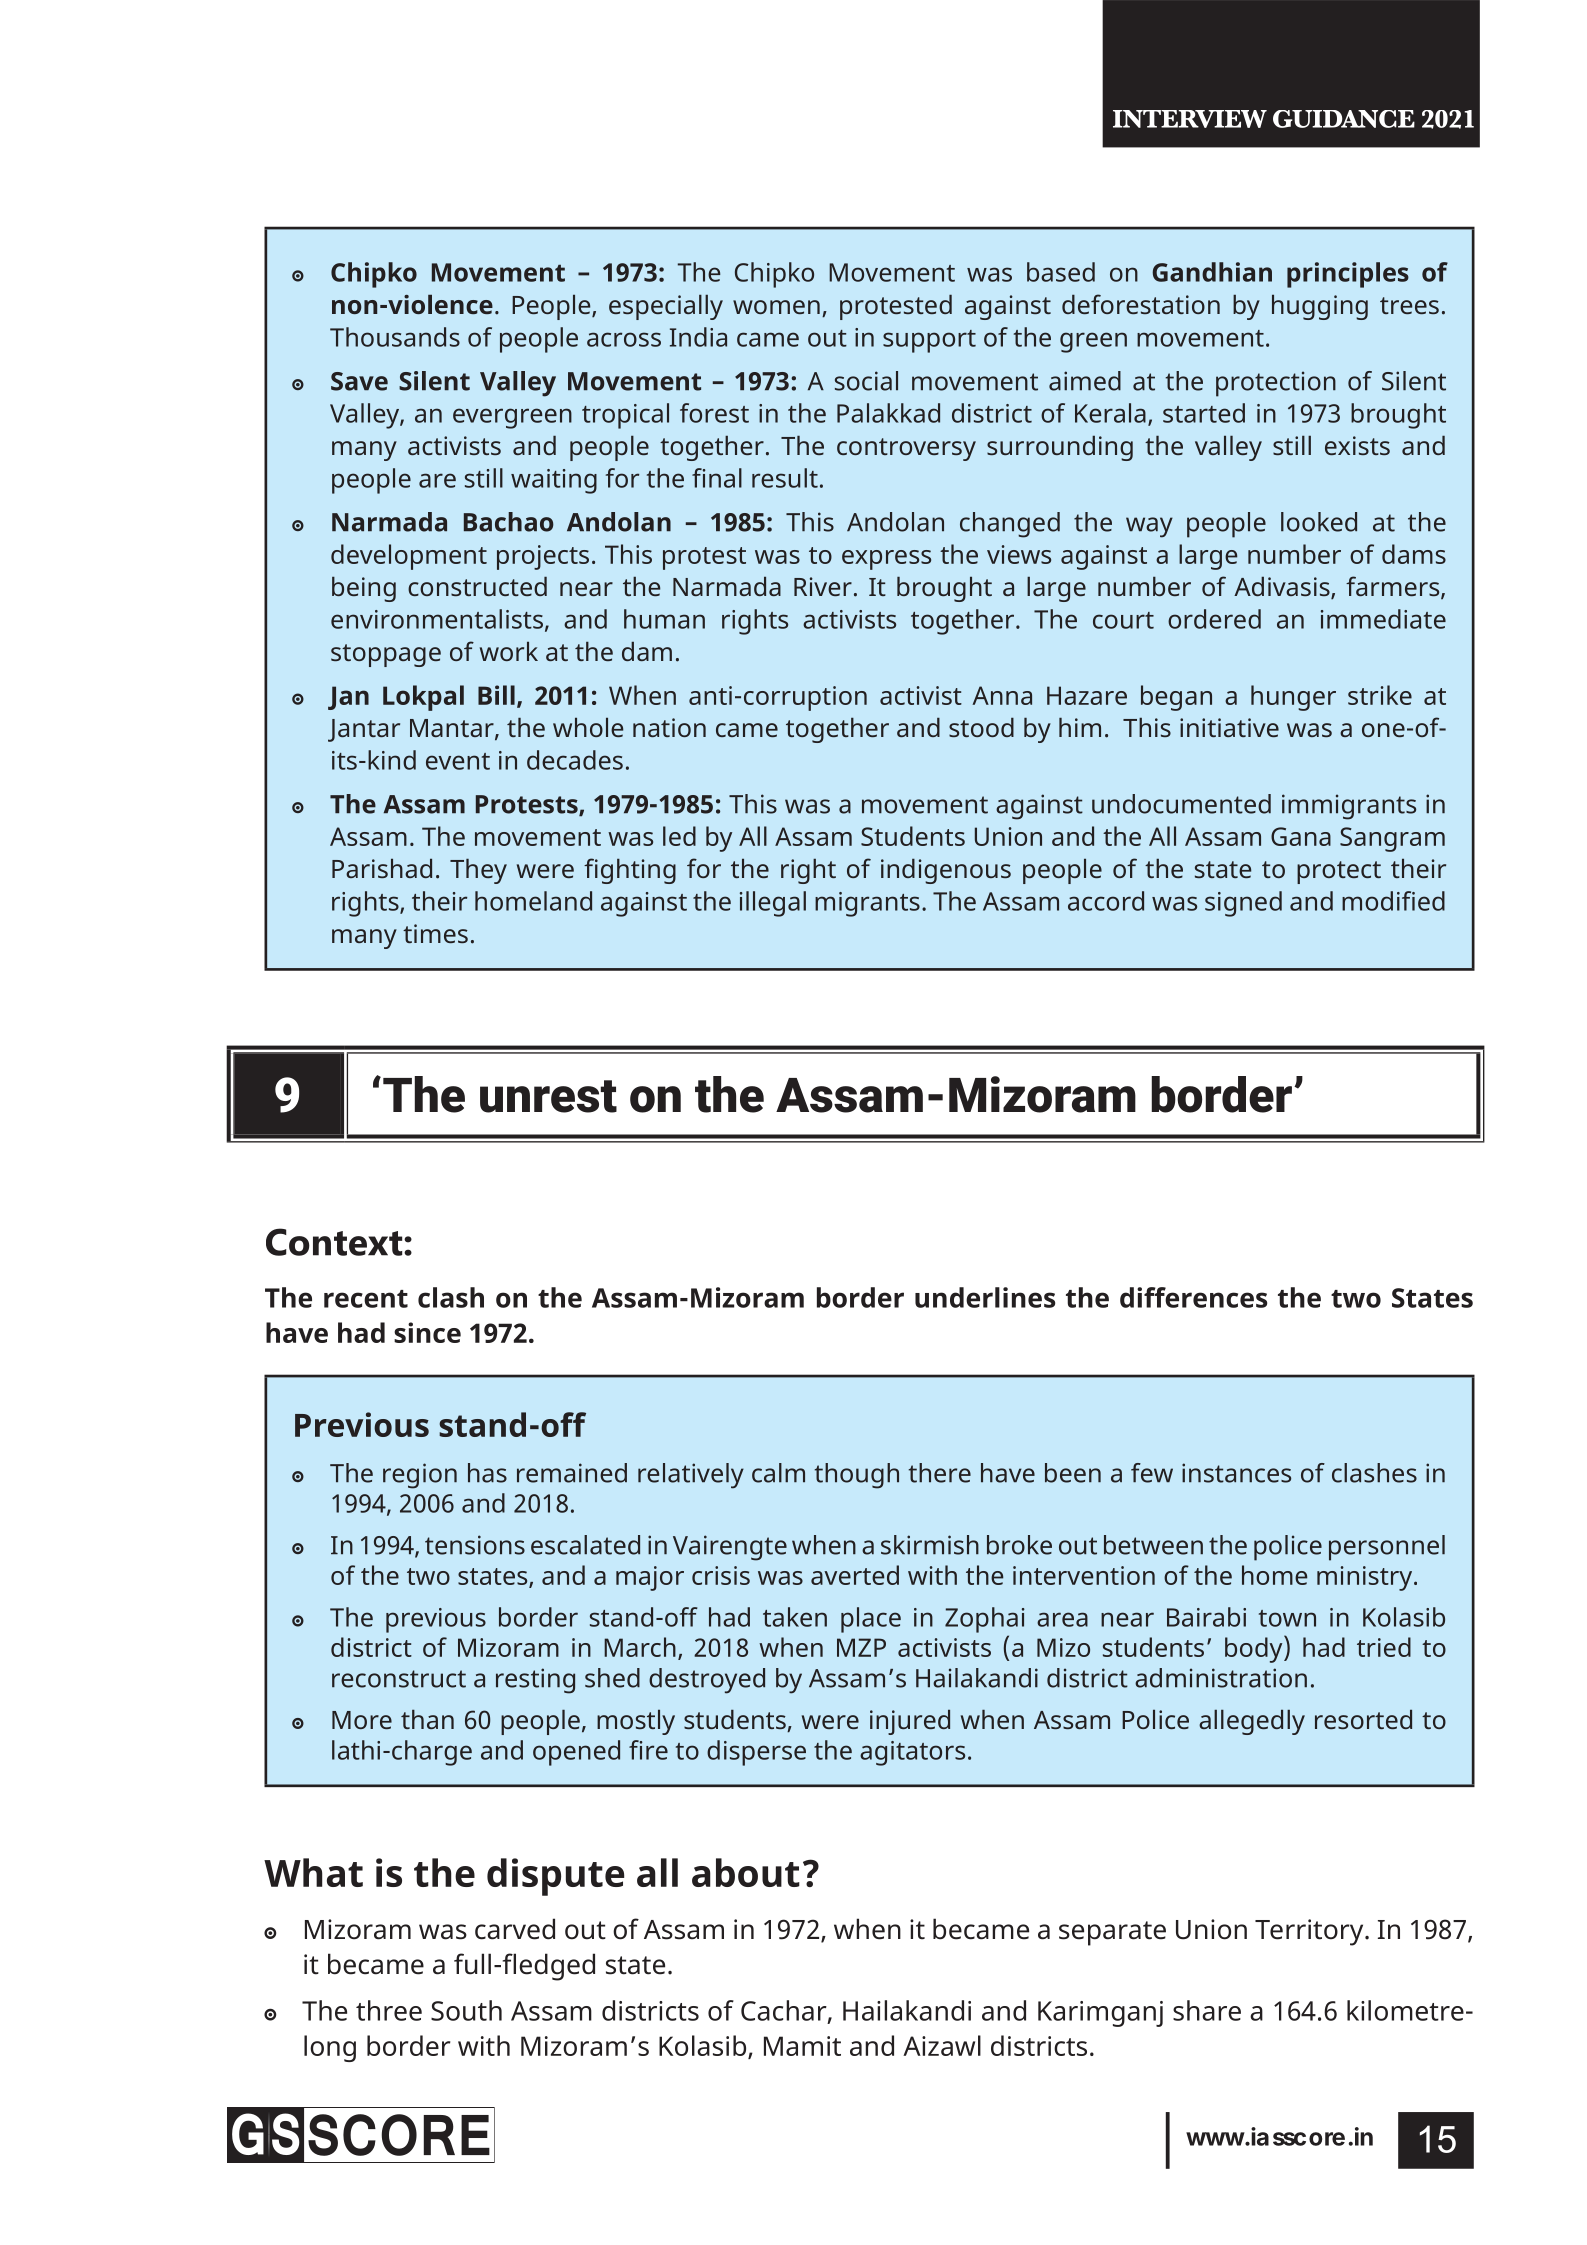 This page has width=1587, height=2245. I want to click on Territory, so click(1310, 1932).
